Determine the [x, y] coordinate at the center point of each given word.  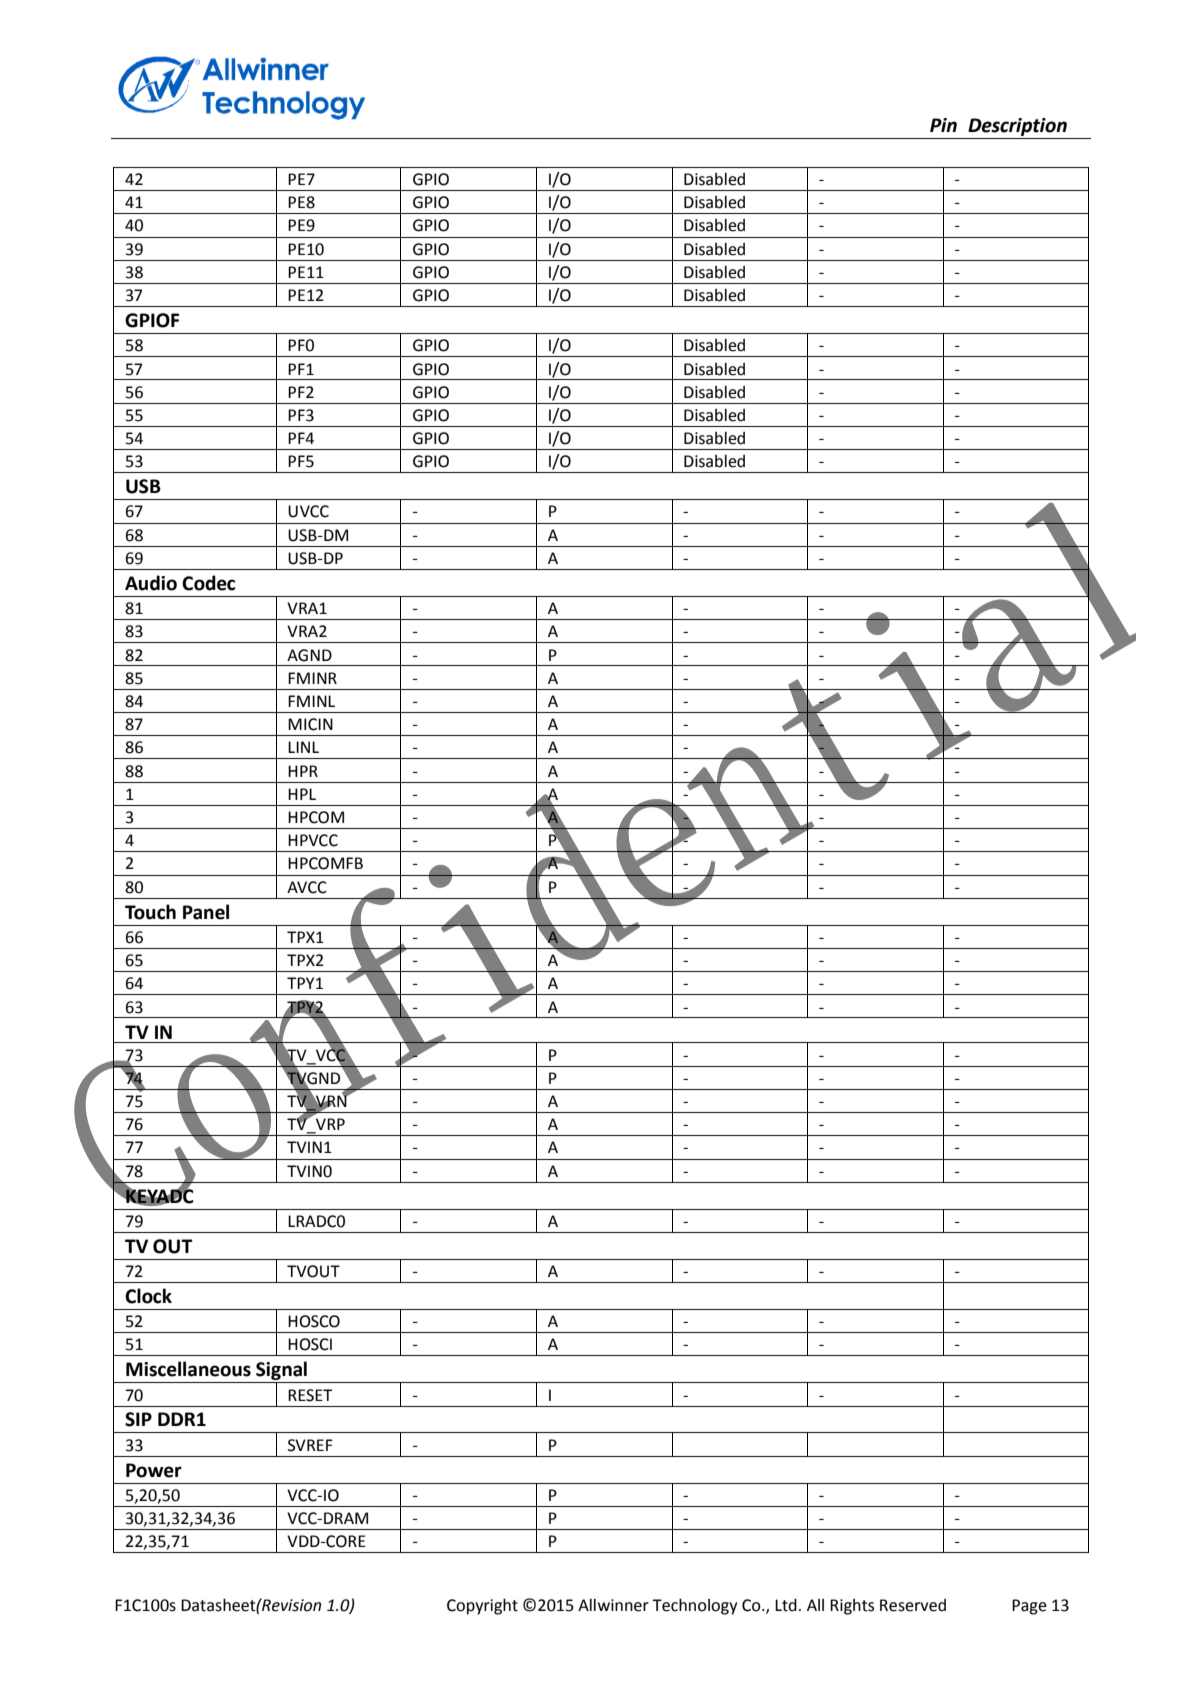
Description [1017, 127]
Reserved [913, 1605]
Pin [943, 125]
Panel [206, 912]
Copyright [482, 1606]
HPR [303, 771]
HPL [302, 794]
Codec [208, 583]
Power [154, 1470]
